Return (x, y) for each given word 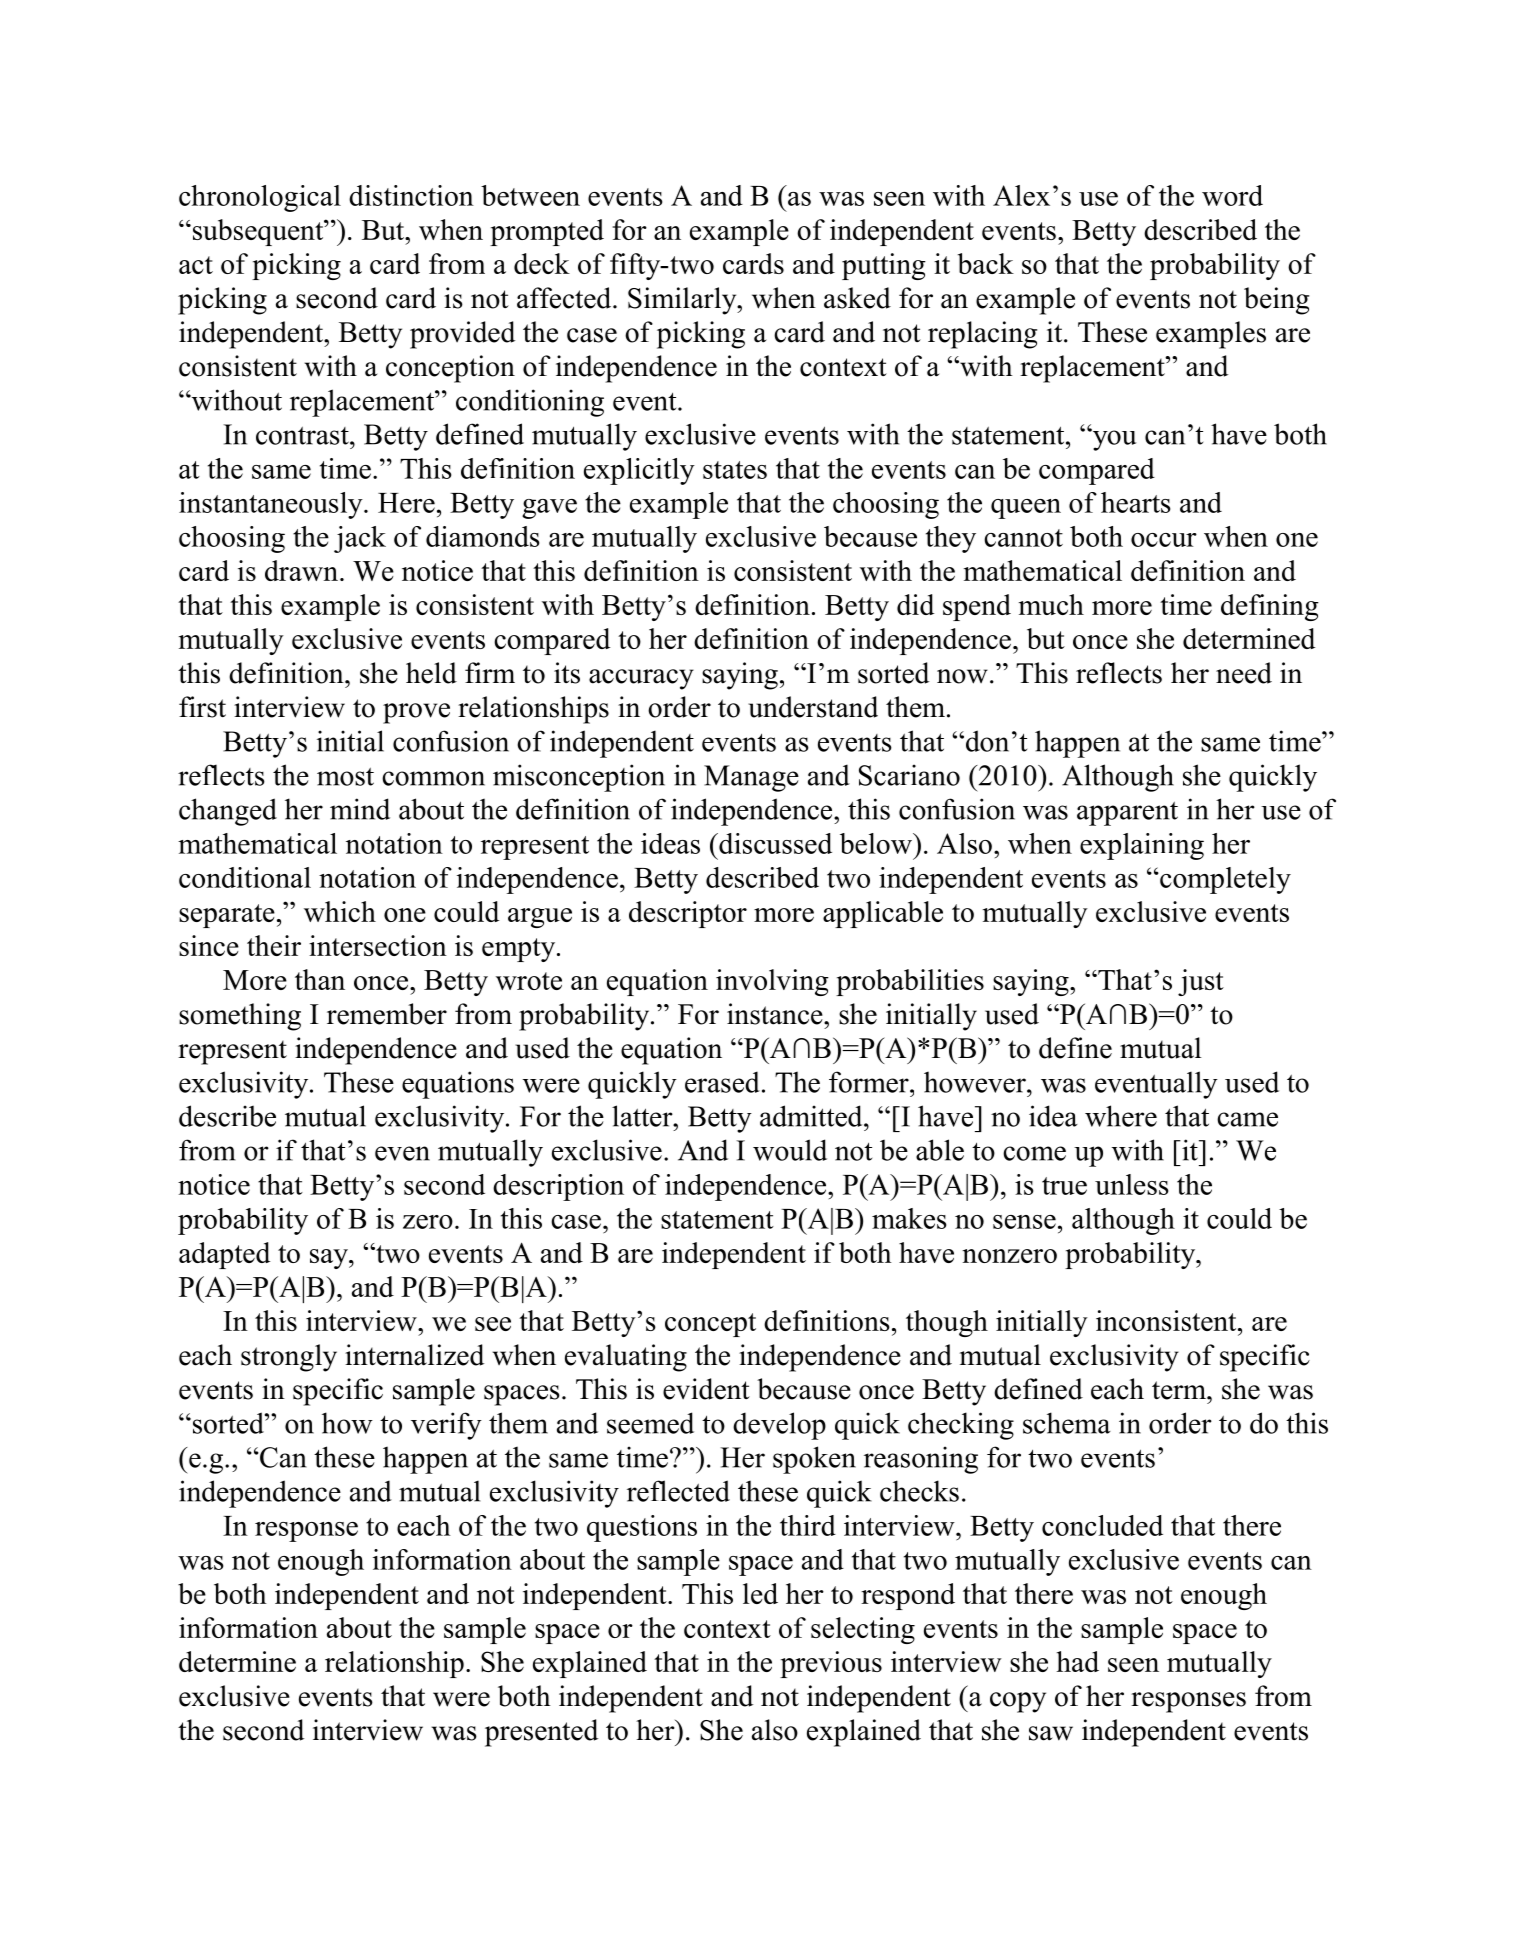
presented (541, 1733)
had (1078, 1661)
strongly (289, 1358)
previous (831, 1664)
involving (772, 982)
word (1232, 195)
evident (706, 1389)
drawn (301, 570)
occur (1164, 540)
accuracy (641, 679)
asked (857, 298)
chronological (260, 198)
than (320, 979)
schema (1067, 1423)
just (1201, 982)
